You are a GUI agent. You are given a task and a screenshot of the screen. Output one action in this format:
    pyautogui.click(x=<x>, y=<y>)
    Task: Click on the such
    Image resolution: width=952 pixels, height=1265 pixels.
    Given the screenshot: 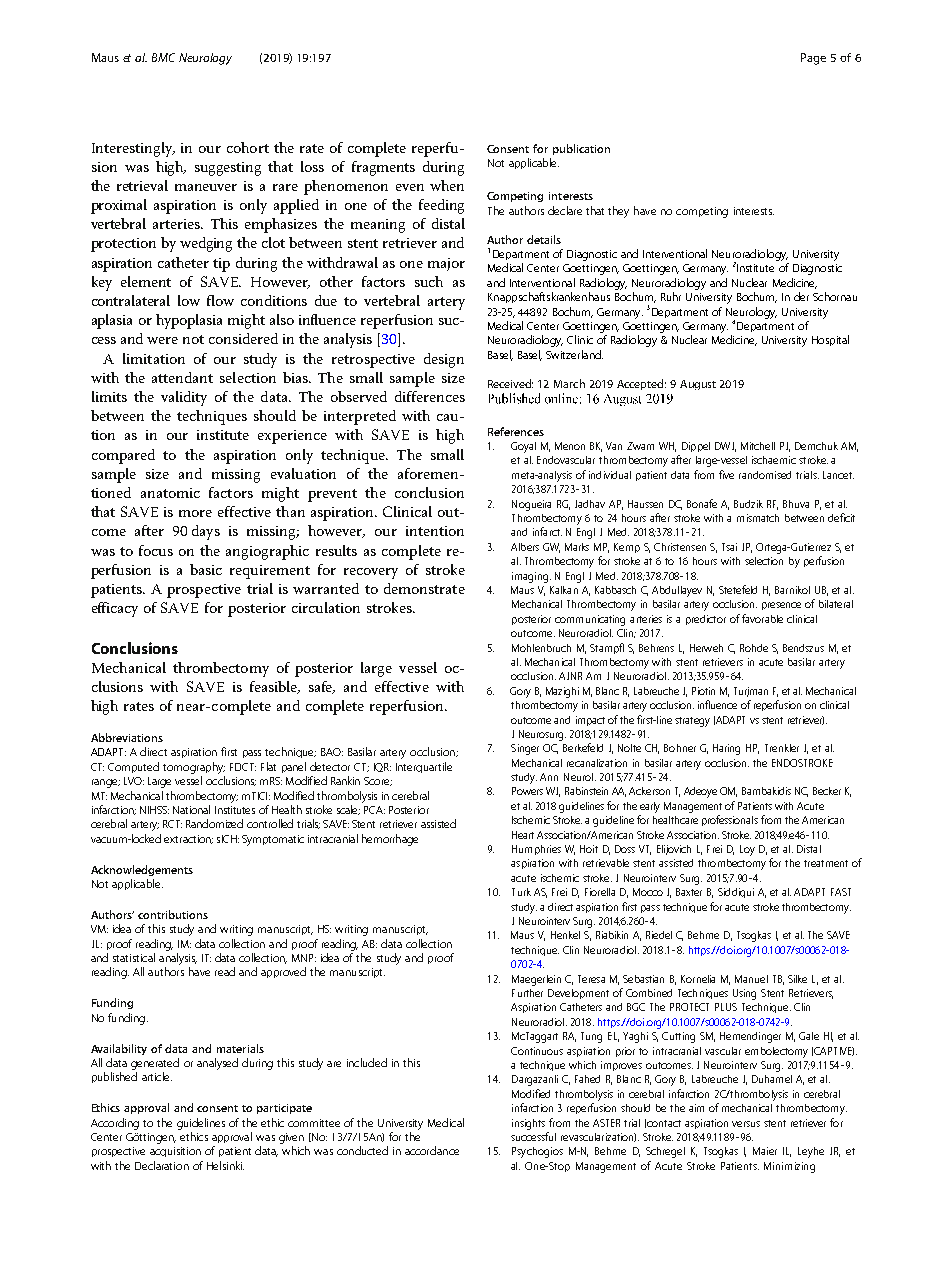 What is the action you would take?
    pyautogui.click(x=429, y=281)
